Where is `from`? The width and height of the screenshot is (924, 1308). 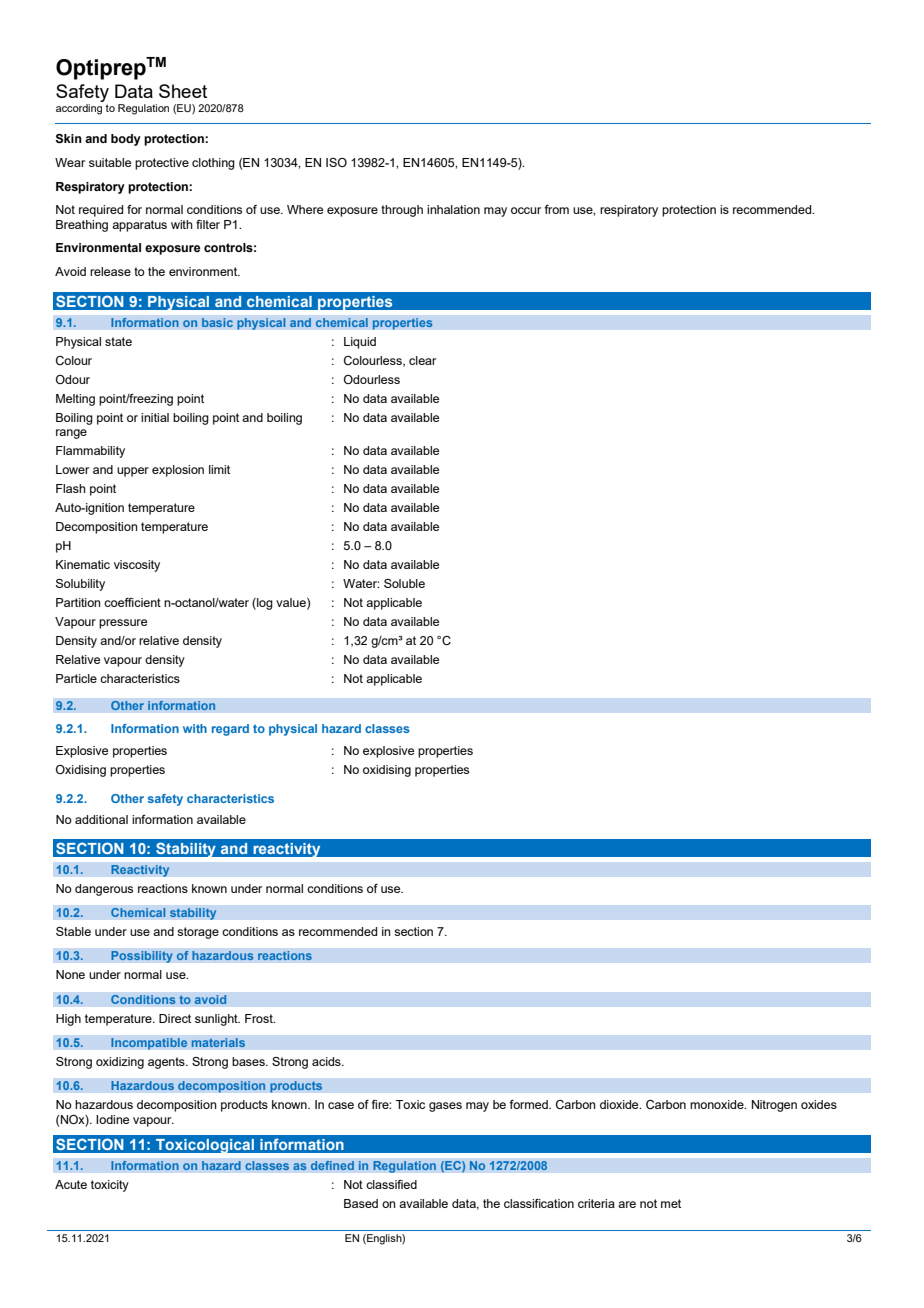
from is located at coordinates (556, 209).
